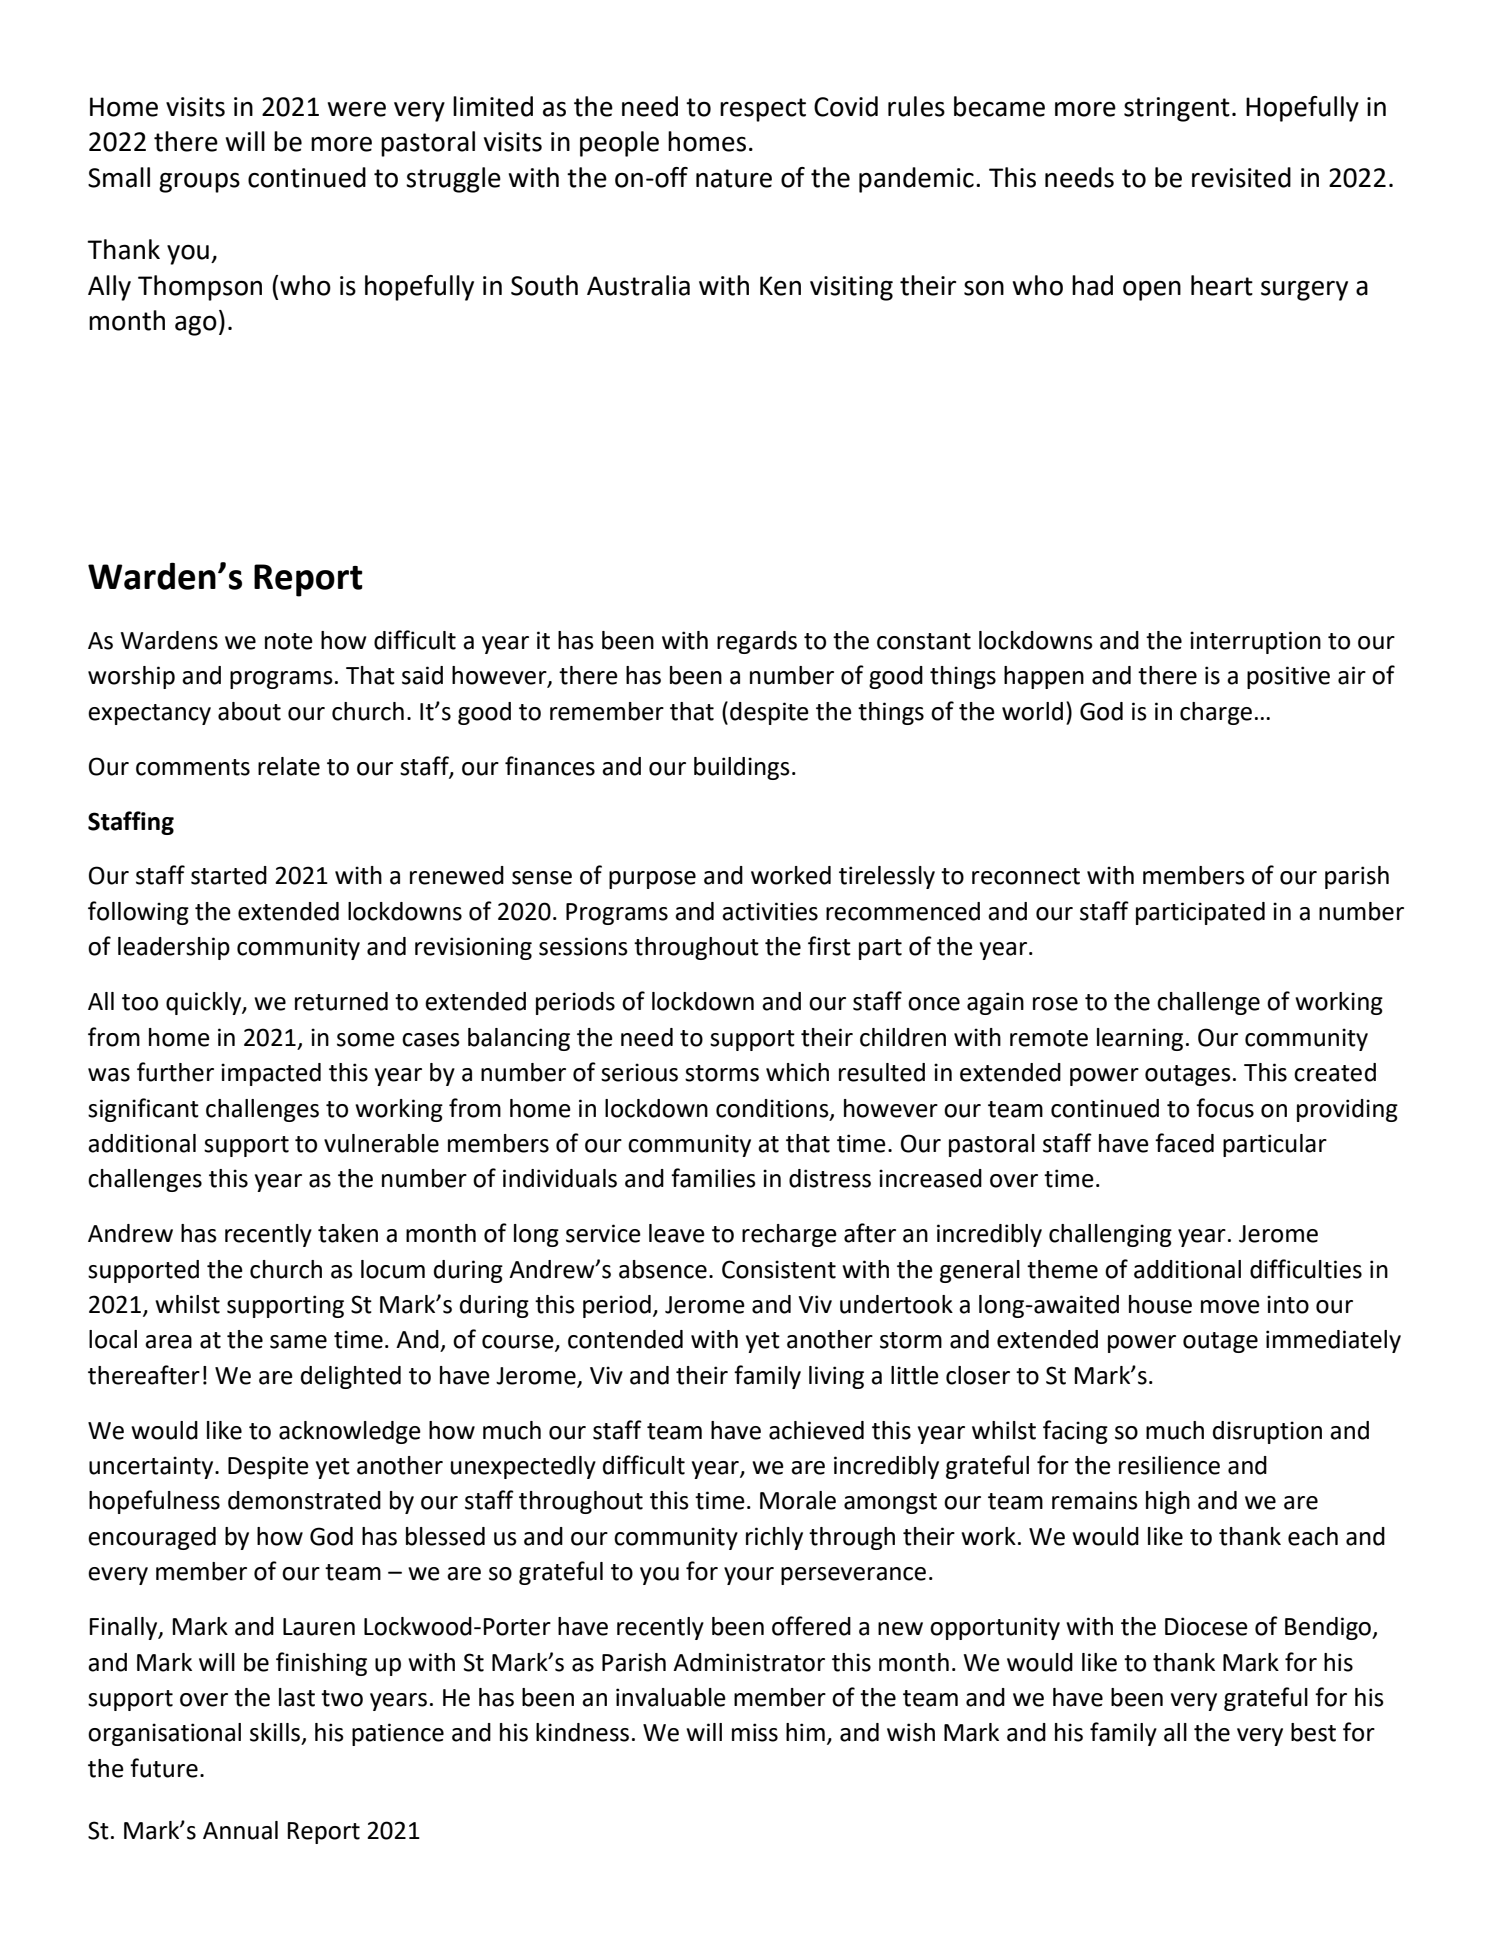 This page has width=1494, height=1934. Describe the element at coordinates (199, 183) in the page. I see `groups` at that location.
